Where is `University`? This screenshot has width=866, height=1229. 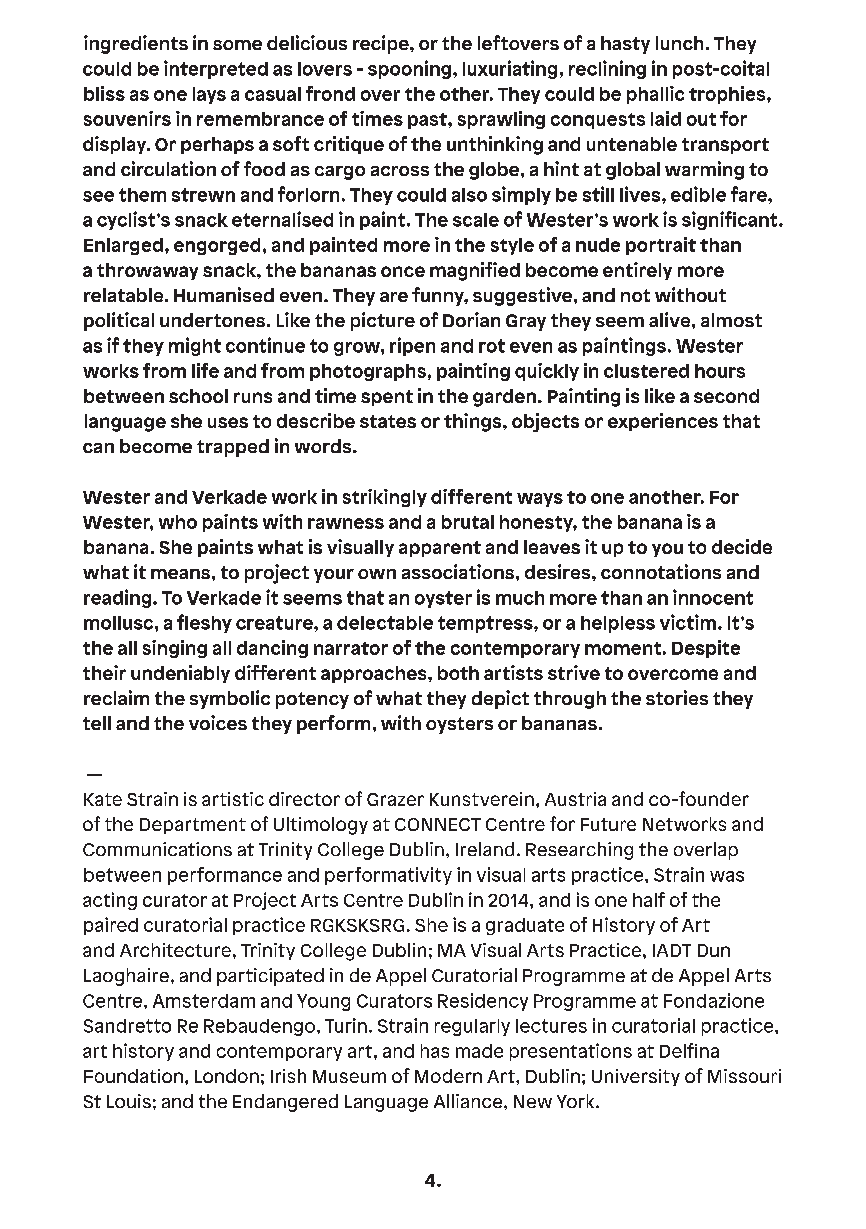
University is located at coordinates (636, 1077).
